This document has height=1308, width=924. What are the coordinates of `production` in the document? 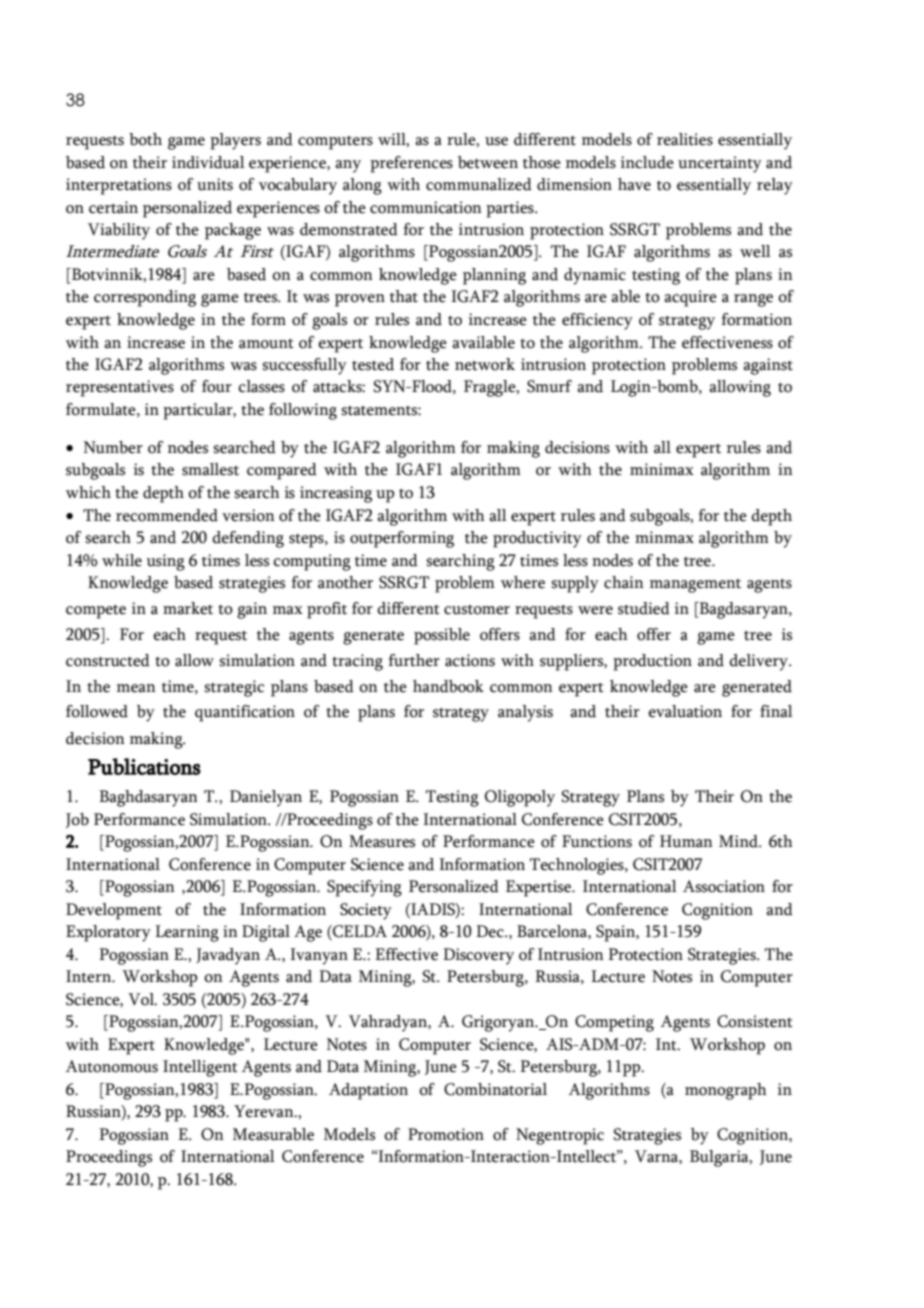 It's located at (652, 662).
